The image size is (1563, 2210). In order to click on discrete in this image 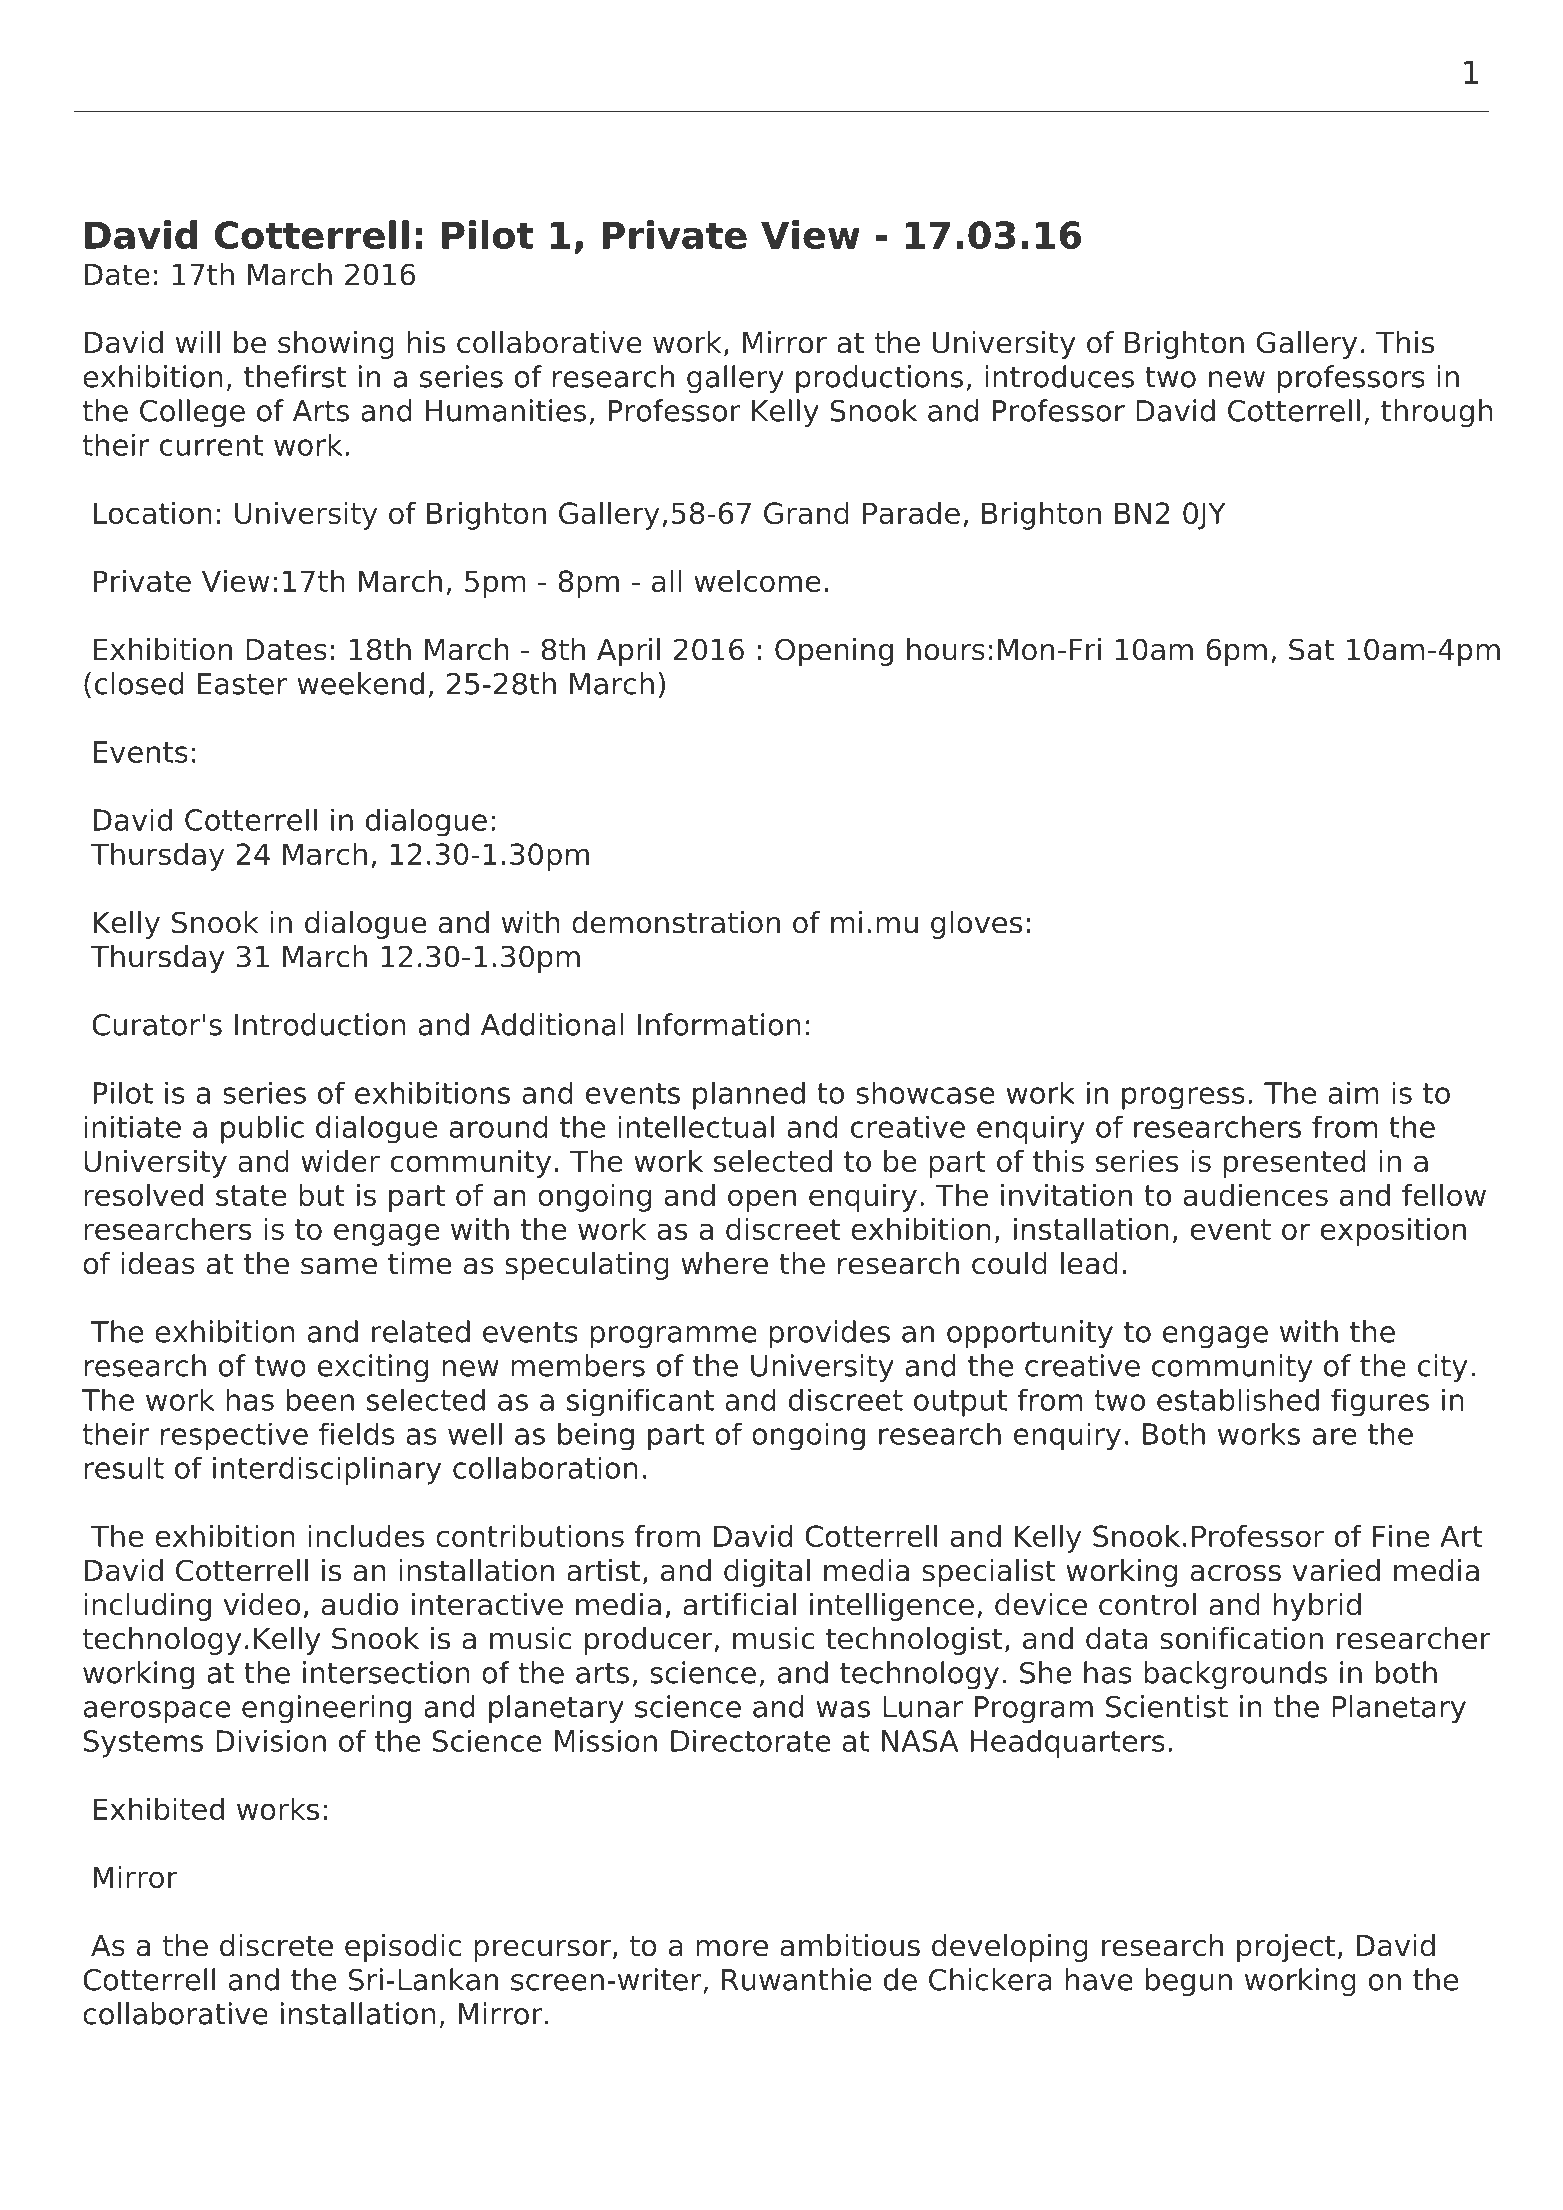, I will do `click(276, 1945)`.
